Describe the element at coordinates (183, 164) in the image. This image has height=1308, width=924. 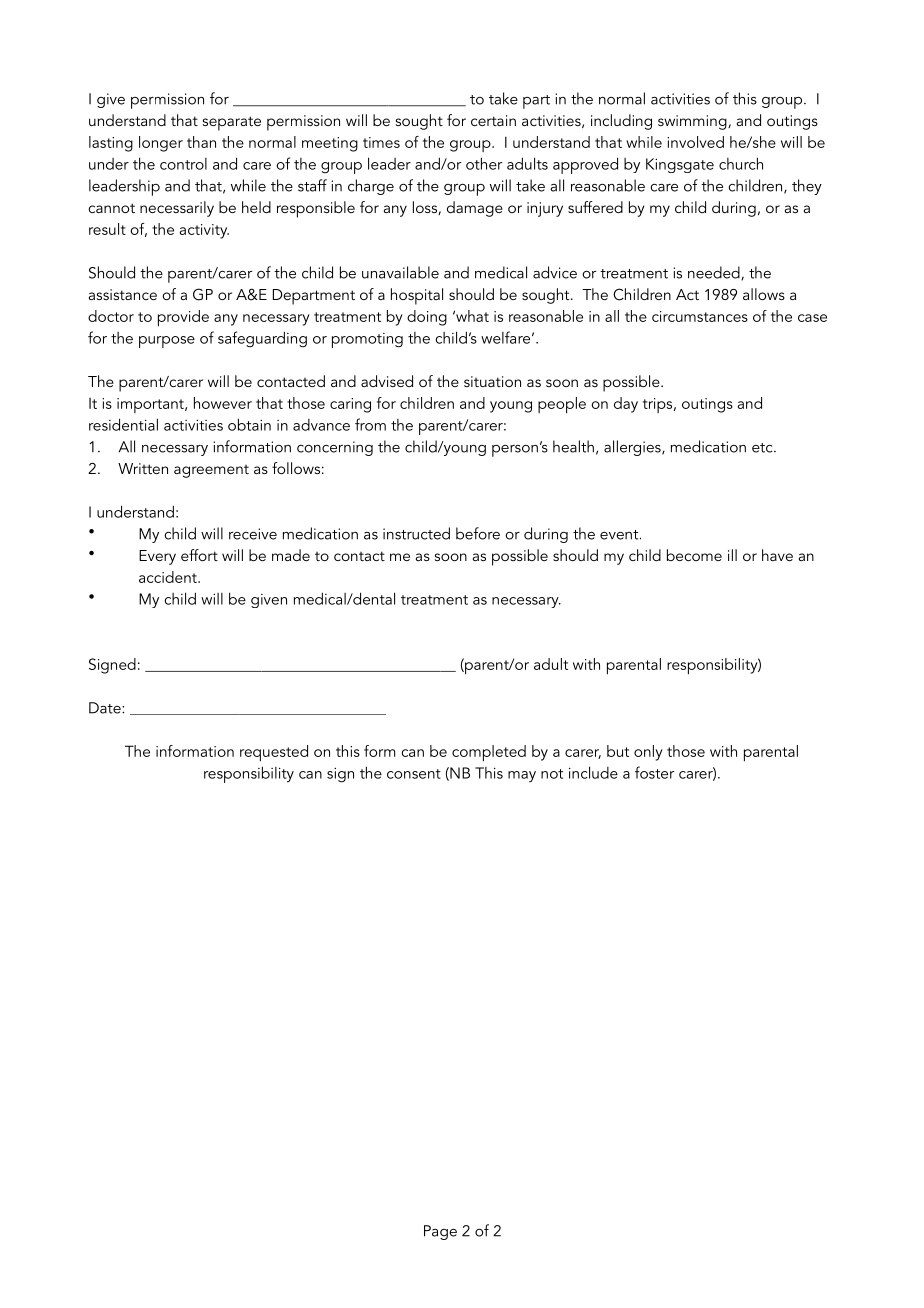
I see `control` at that location.
